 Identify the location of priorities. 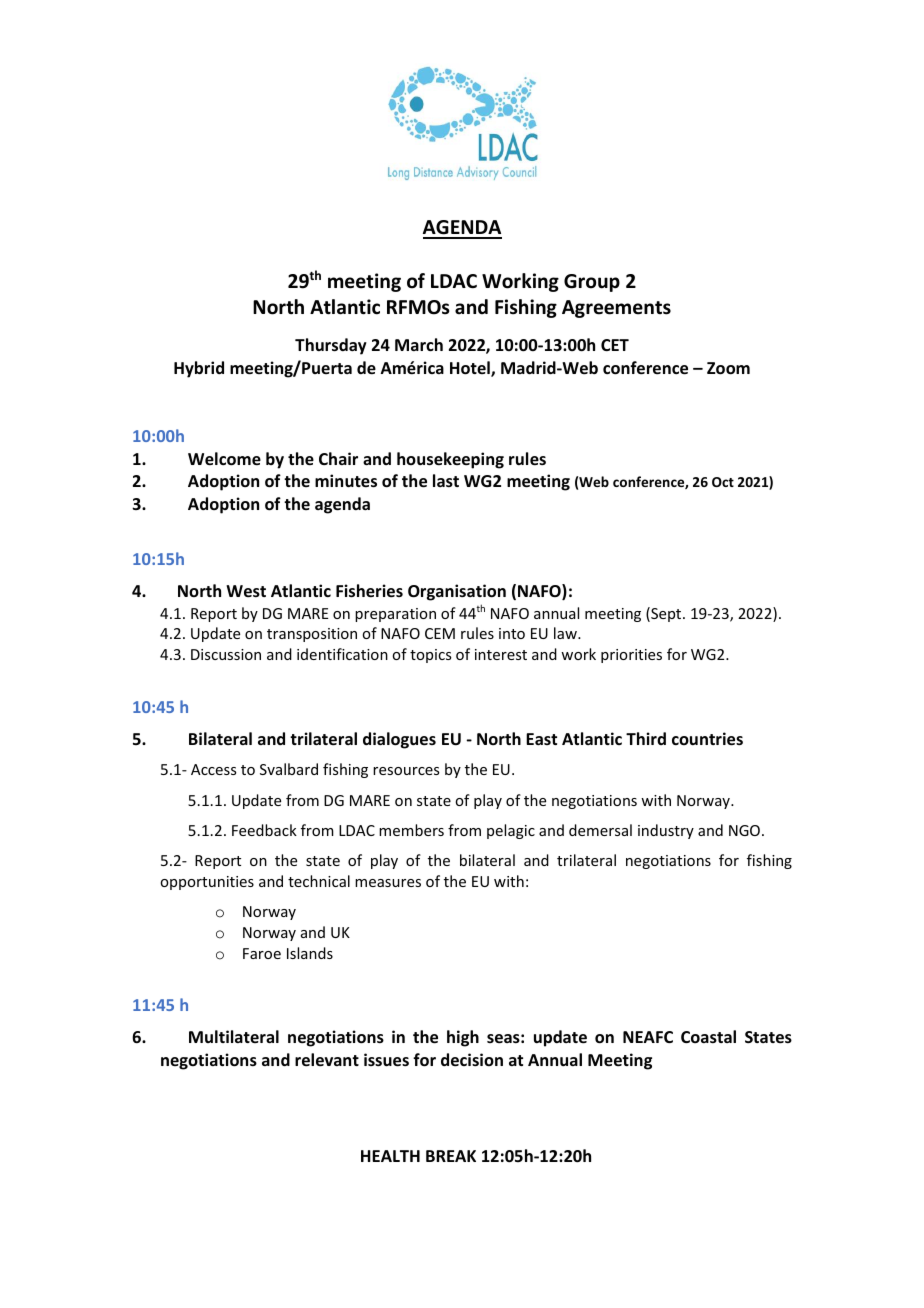
(631, 656).
